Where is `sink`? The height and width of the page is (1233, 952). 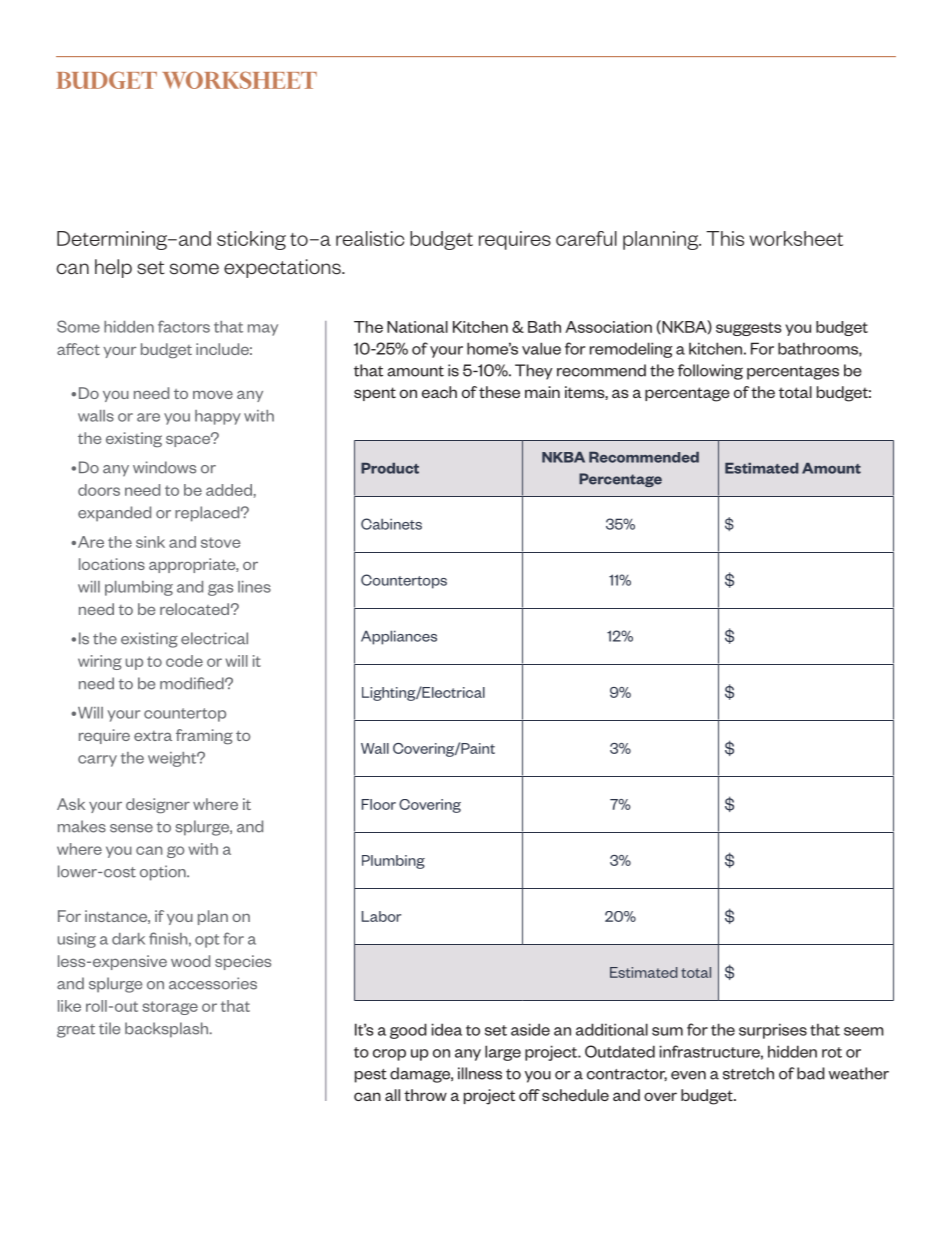 sink is located at coordinates (150, 542).
